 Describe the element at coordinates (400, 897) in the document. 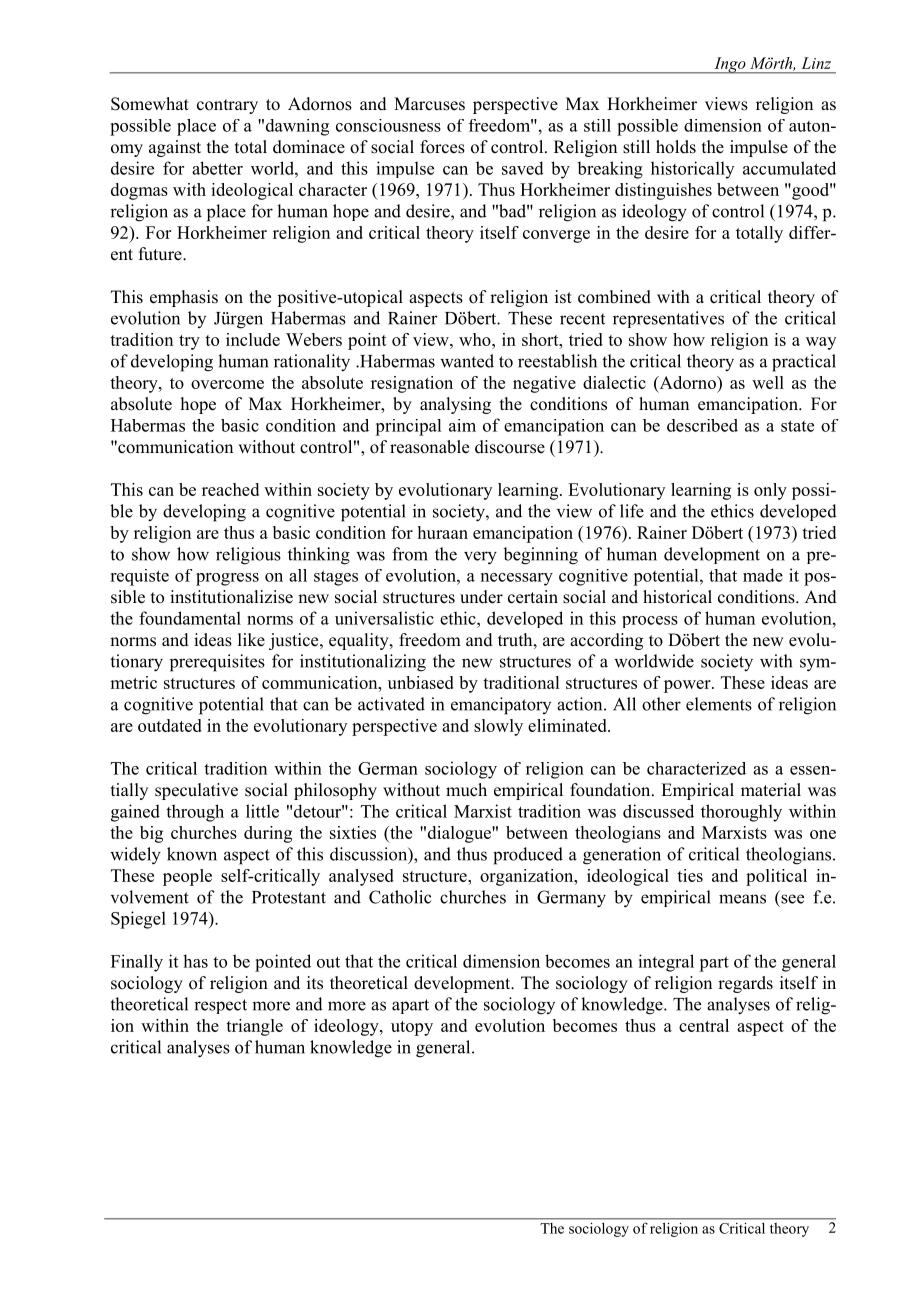

I see `Catholic` at that location.
